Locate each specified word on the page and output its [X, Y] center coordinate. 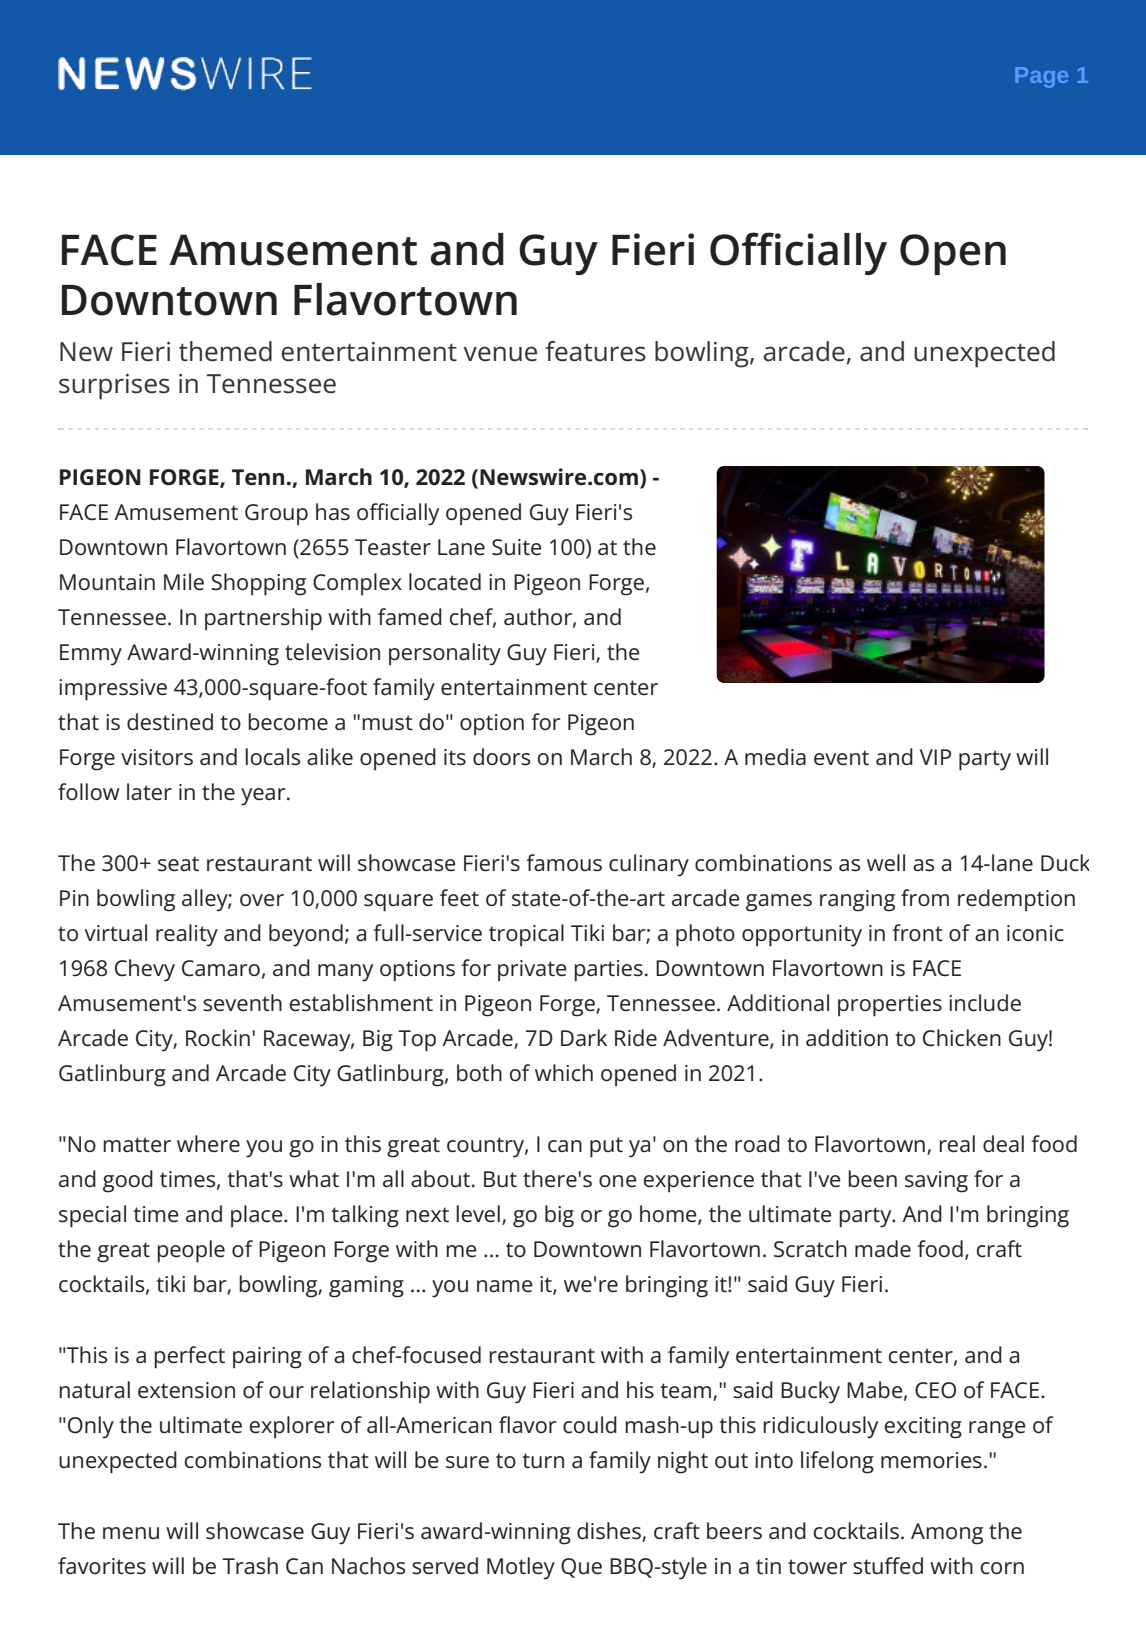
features [596, 351]
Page [1041, 77]
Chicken [962, 1038]
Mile [184, 582]
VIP [935, 757]
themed [225, 351]
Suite [517, 547]
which [564, 1073]
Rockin [218, 1038]
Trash [250, 1566]
